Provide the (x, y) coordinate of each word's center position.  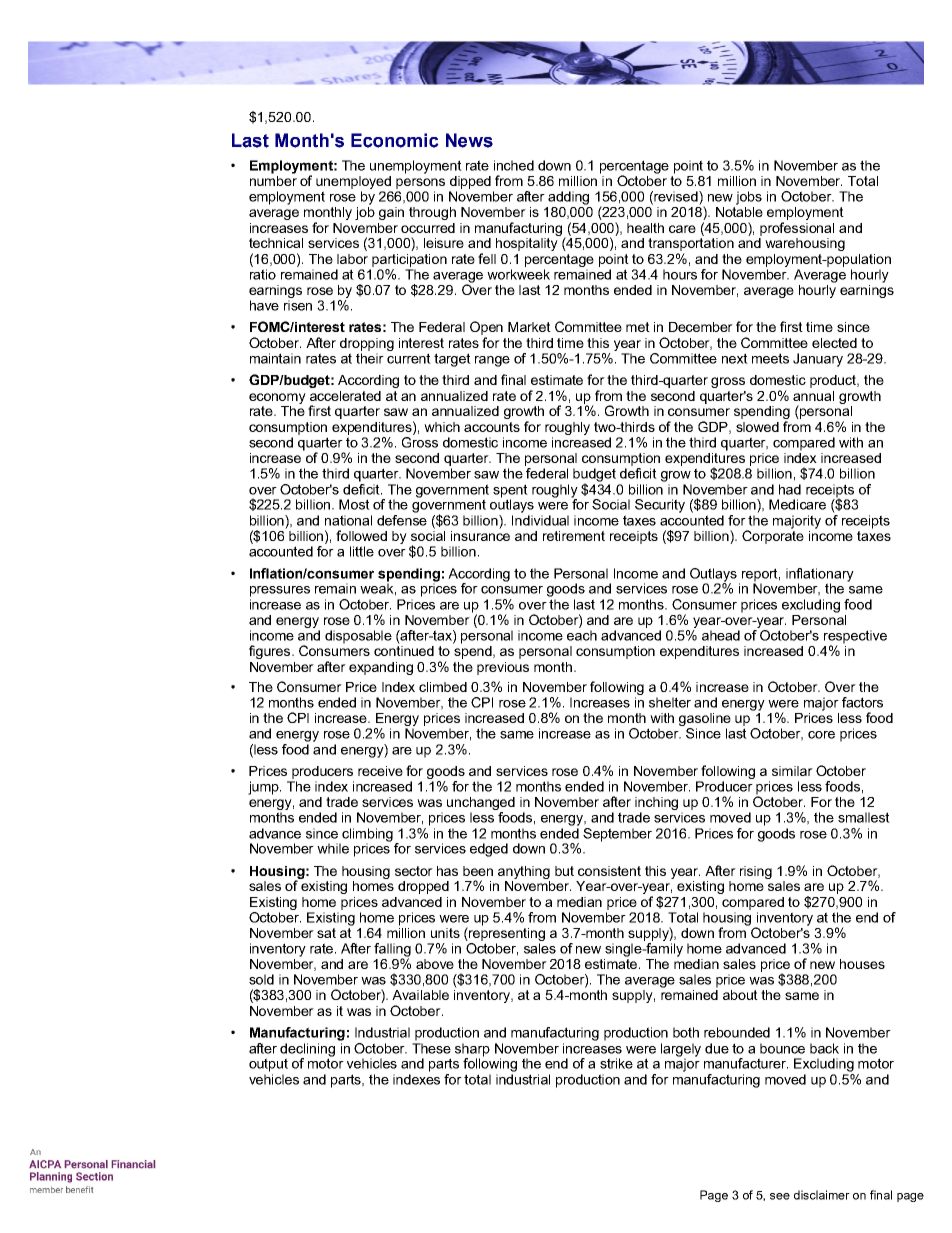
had (790, 489)
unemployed (354, 184)
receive (380, 771)
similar (792, 771)
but (564, 871)
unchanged (481, 803)
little (362, 551)
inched (514, 165)
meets (770, 358)
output (268, 1065)
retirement (574, 536)
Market (529, 327)
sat (326, 933)
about (740, 995)
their (370, 358)
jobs (749, 198)
